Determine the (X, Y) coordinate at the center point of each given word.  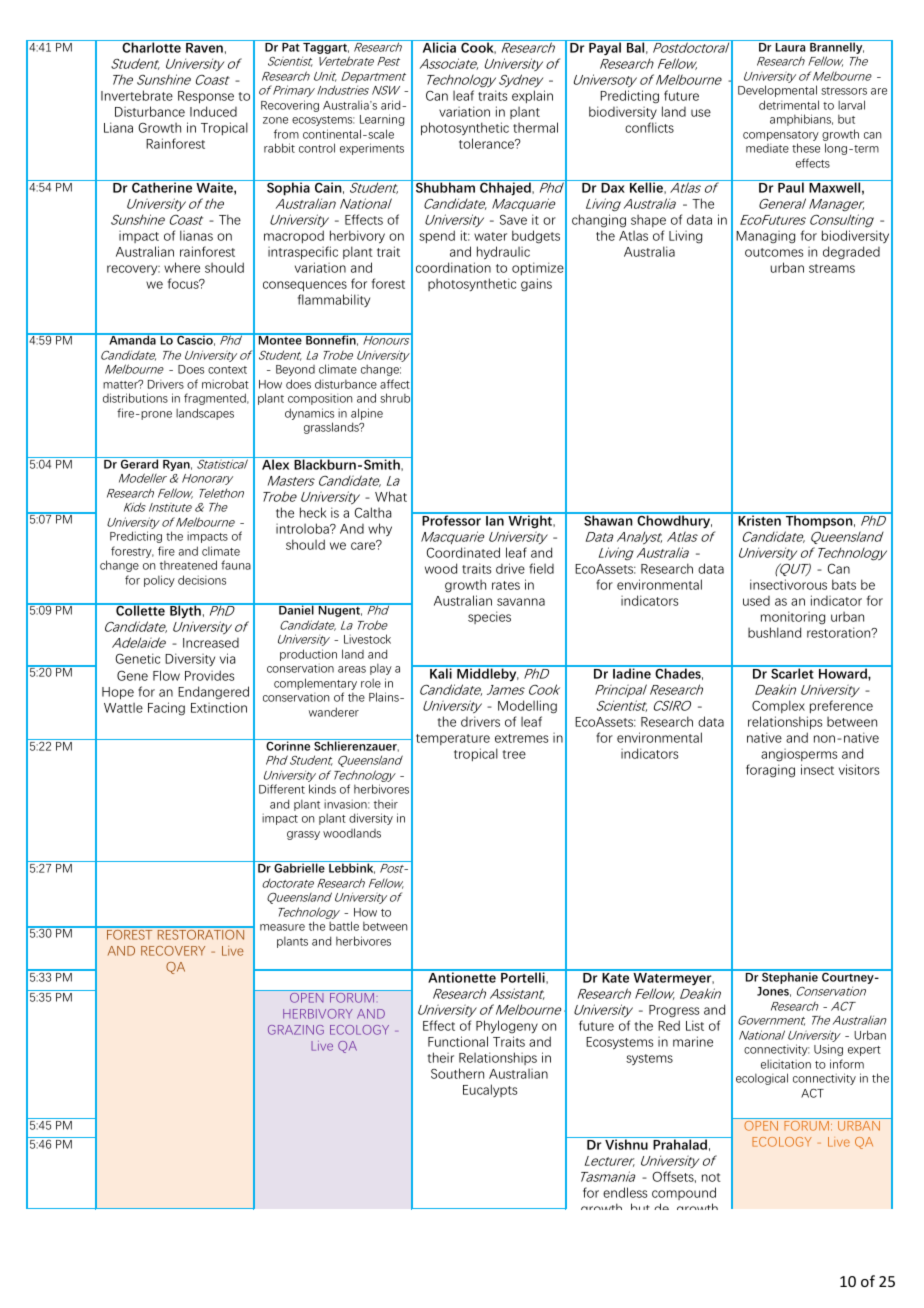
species (489, 617)
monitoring (793, 618)
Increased (211, 643)
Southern (457, 1073)
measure (282, 927)
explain (532, 96)
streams (832, 268)
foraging (770, 771)
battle (344, 926)
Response (206, 97)
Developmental (777, 91)
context (227, 370)
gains (536, 285)
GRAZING (296, 1030)
